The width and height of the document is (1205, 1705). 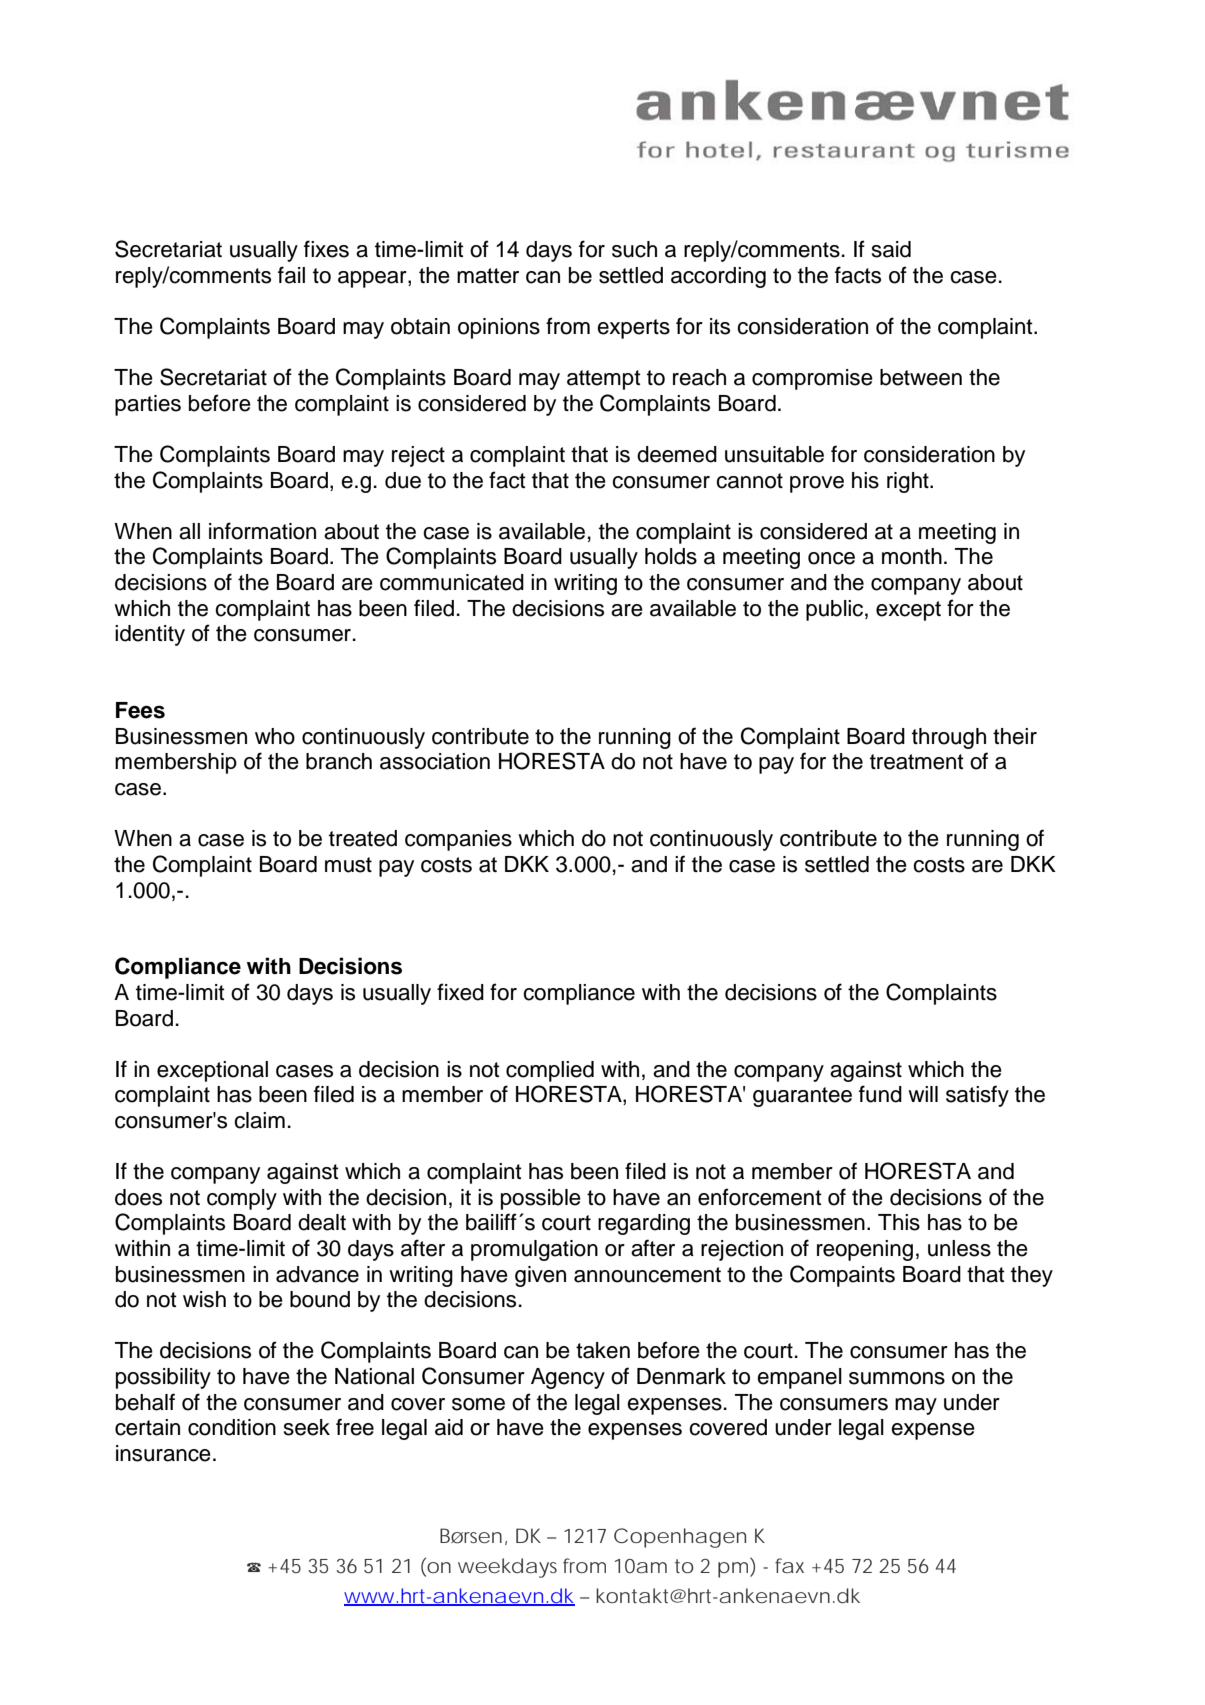 I want to click on said, so click(x=891, y=249).
